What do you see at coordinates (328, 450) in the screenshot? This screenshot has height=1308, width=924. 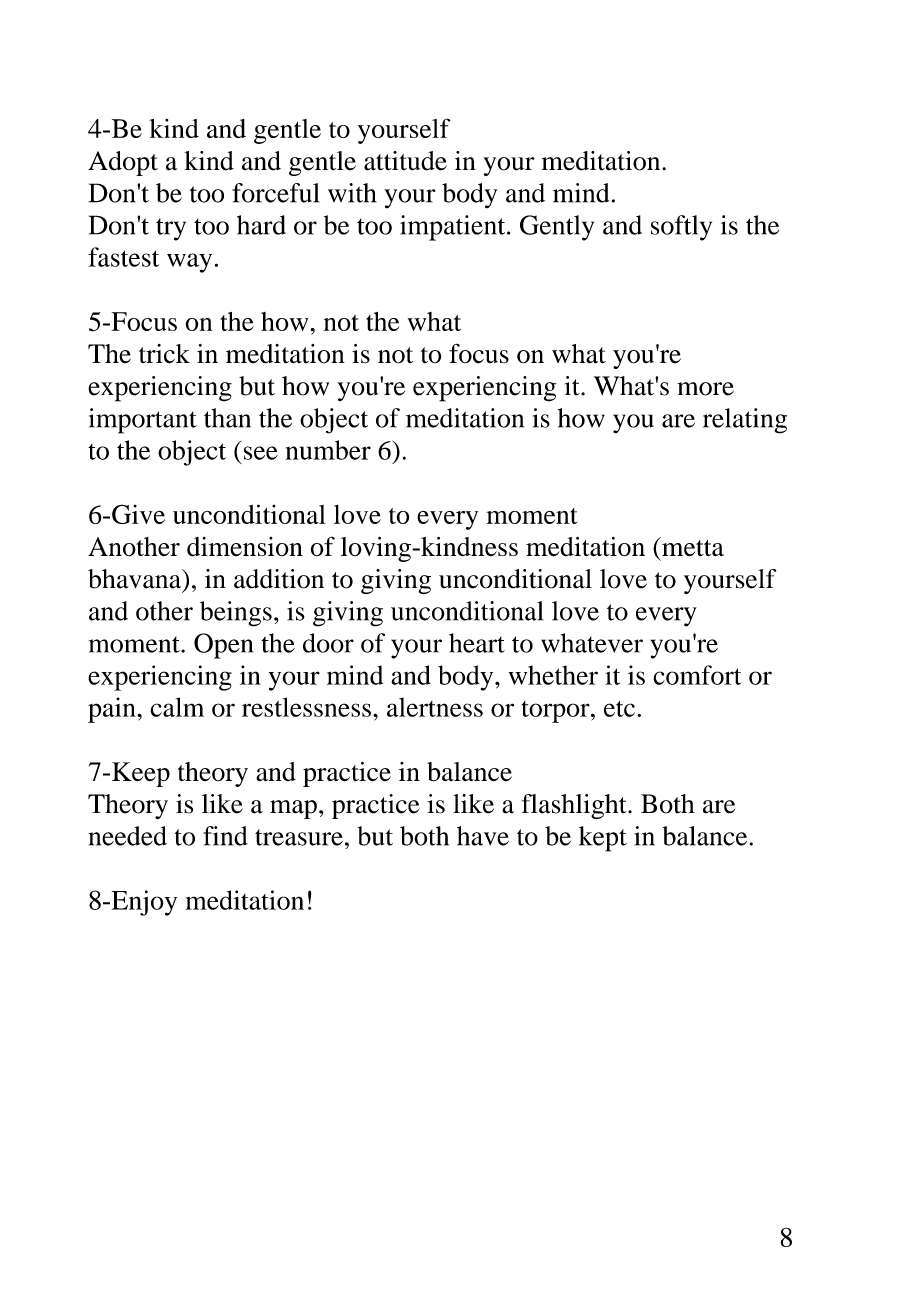 I see `number` at bounding box center [328, 450].
